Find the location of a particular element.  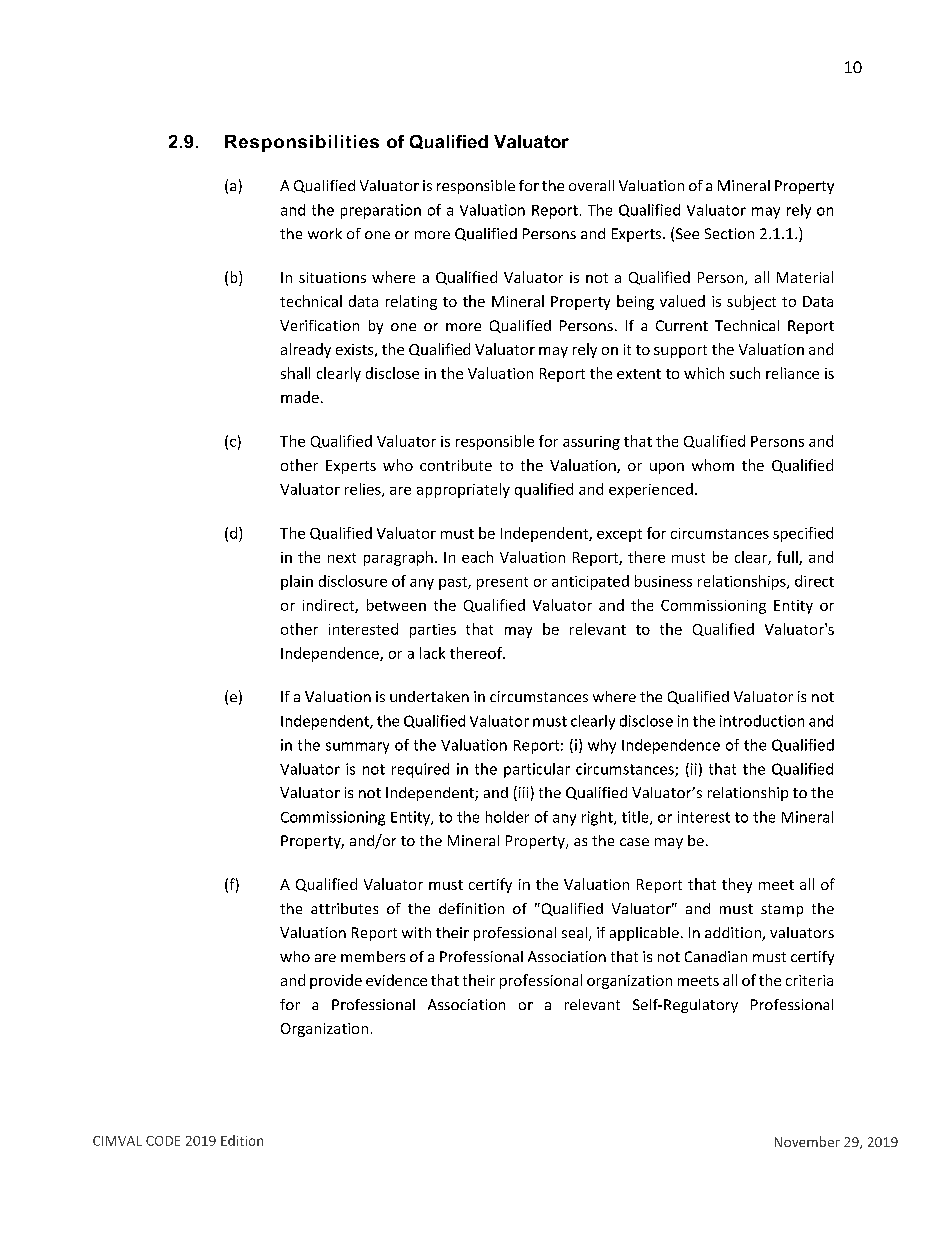

business is located at coordinates (663, 581).
